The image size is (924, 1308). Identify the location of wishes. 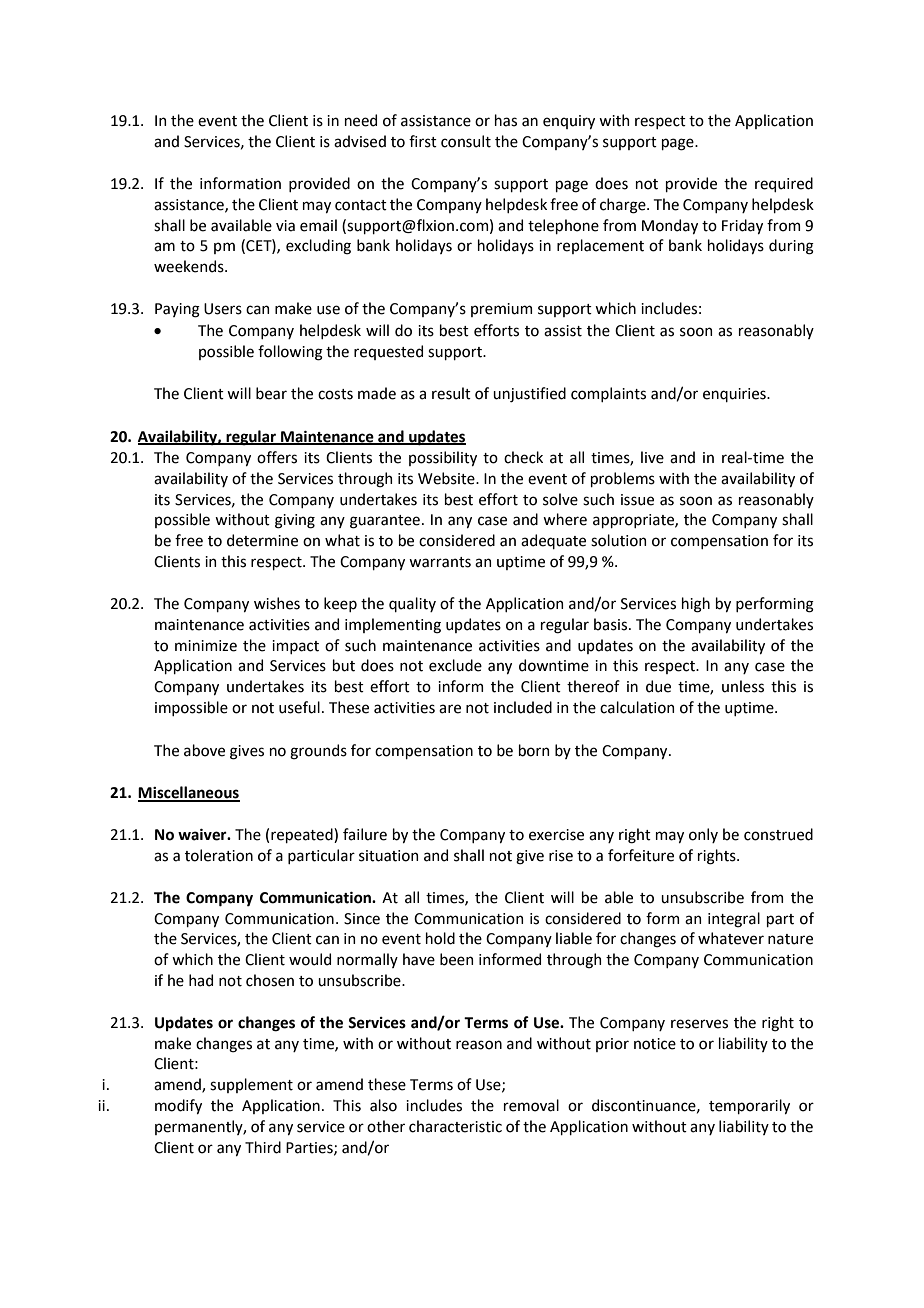
(277, 603).
